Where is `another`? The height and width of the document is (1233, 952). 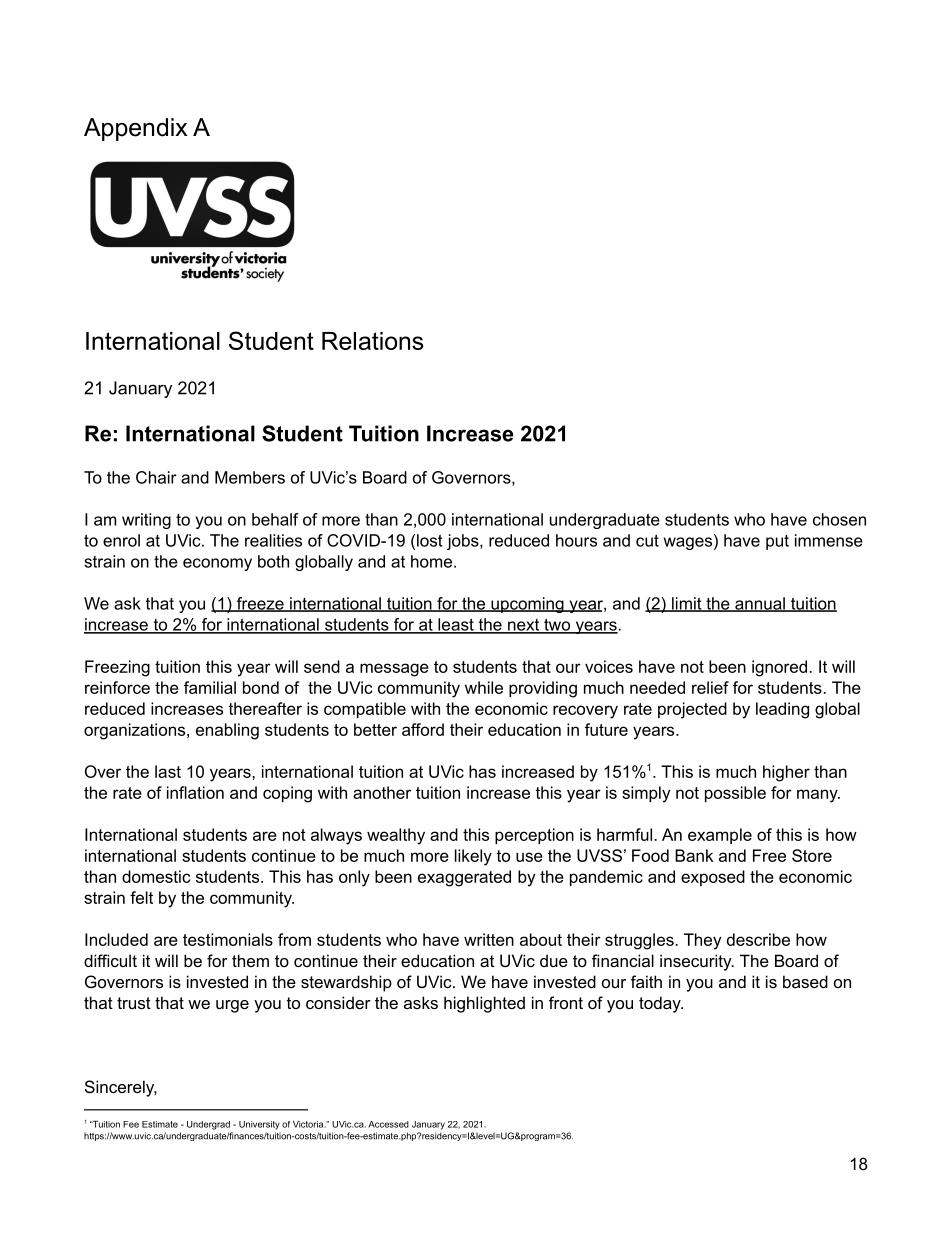
another is located at coordinates (382, 792).
